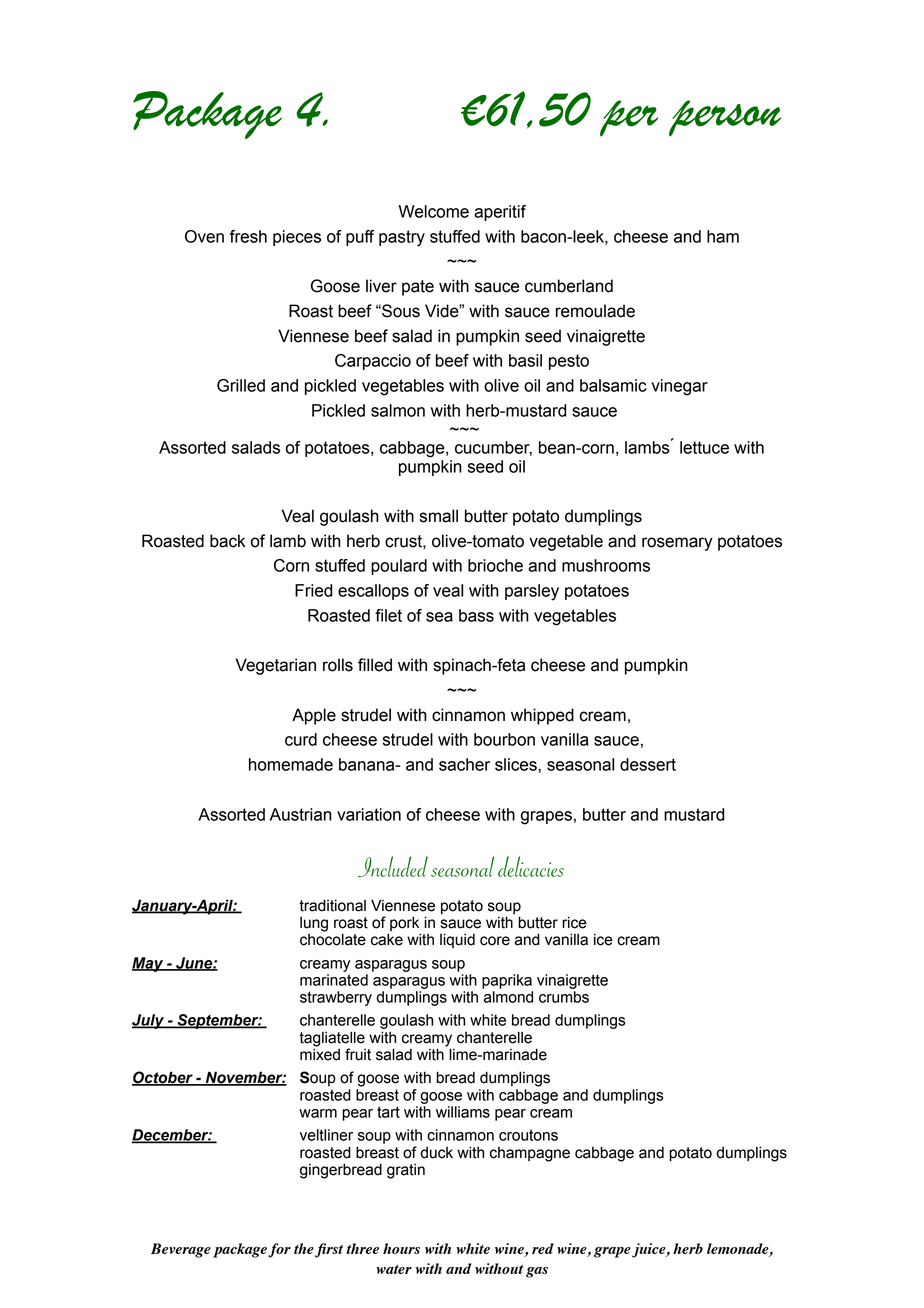  I want to click on whipped, so click(542, 716).
